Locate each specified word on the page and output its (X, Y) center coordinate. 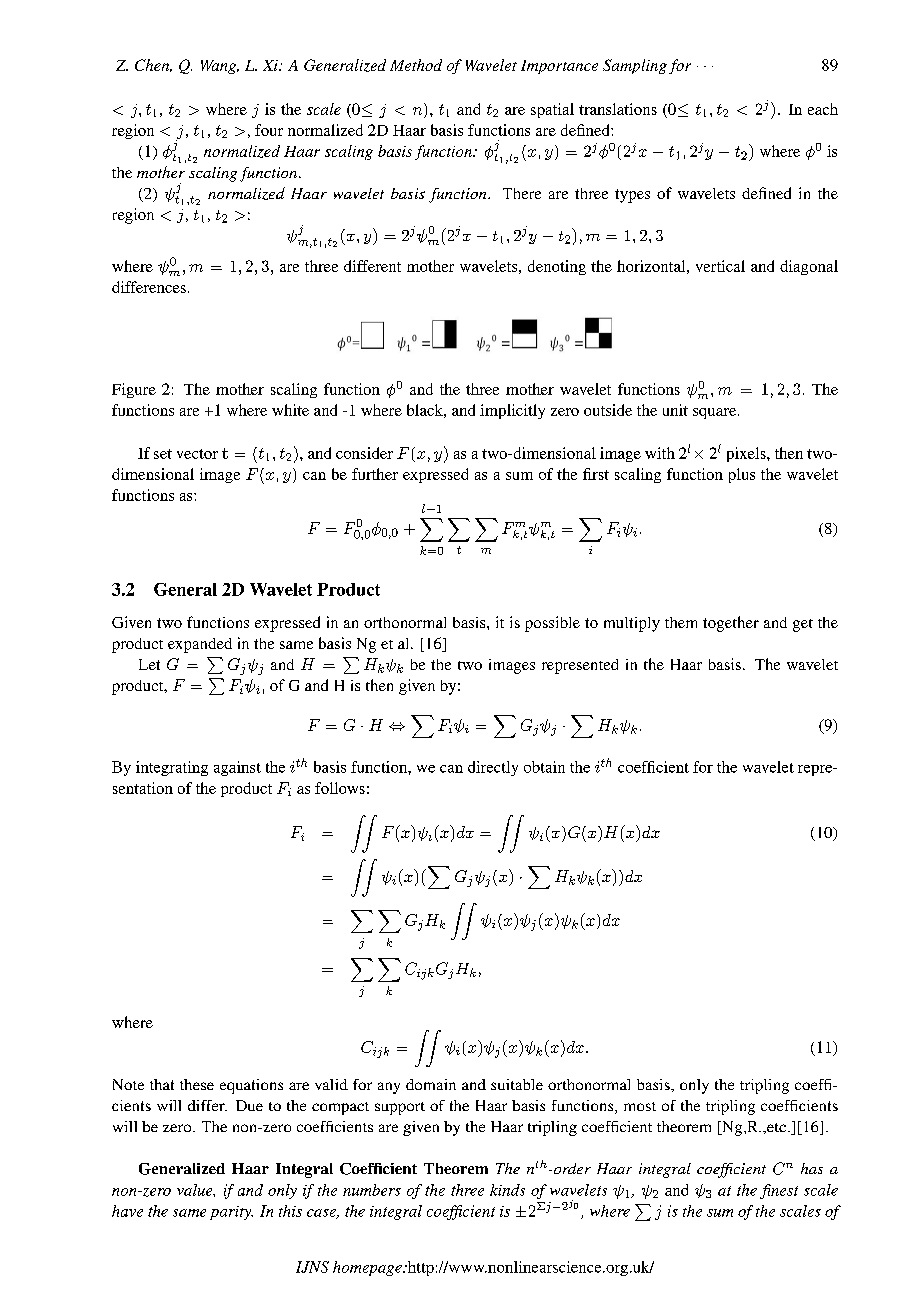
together (731, 624)
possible (552, 624)
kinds (507, 1190)
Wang (220, 67)
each (823, 109)
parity (231, 1213)
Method (416, 65)
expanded (200, 645)
